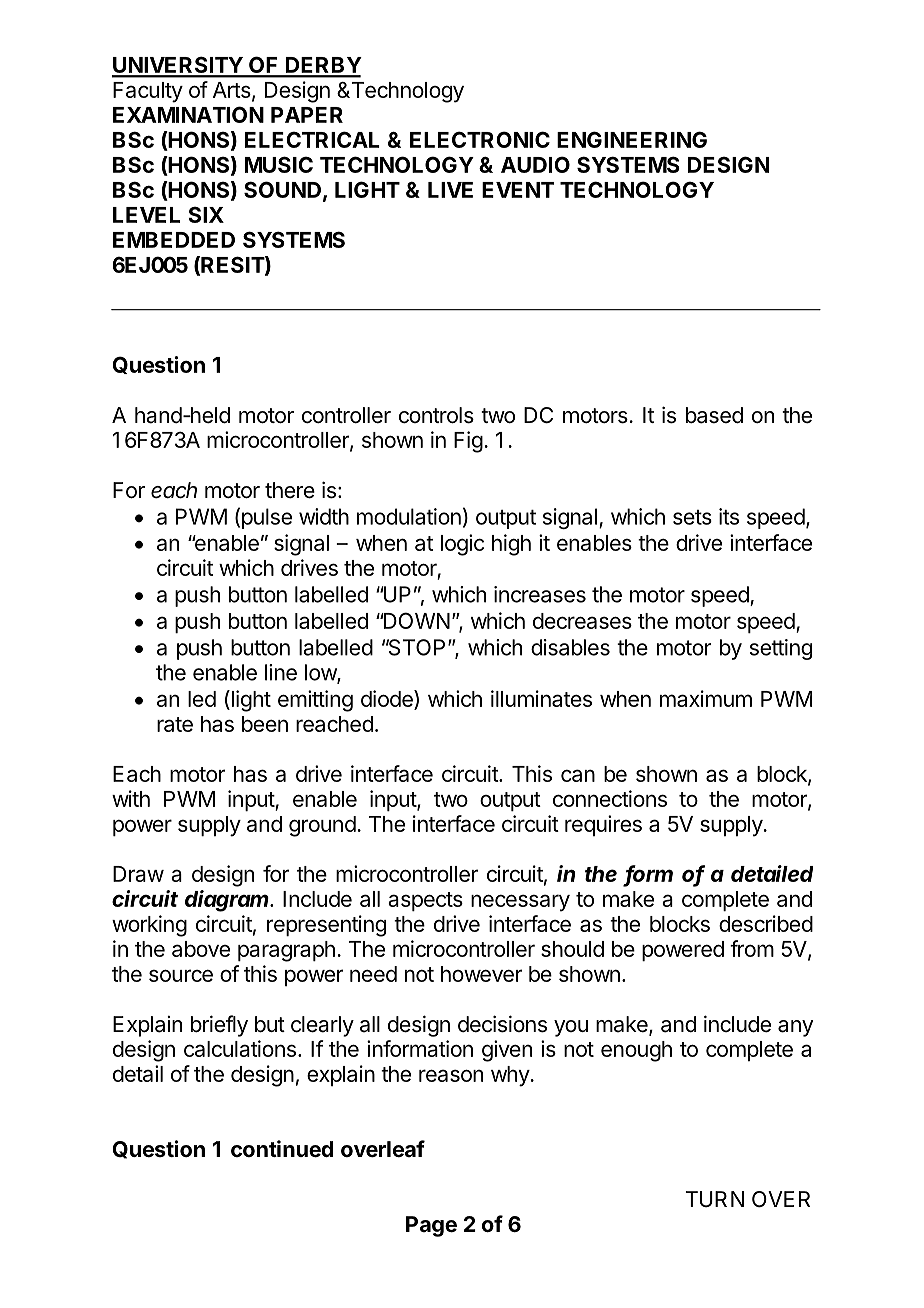 This screenshot has width=924, height=1308. Describe the element at coordinates (603, 825) in the screenshot. I see `requires` at that location.
